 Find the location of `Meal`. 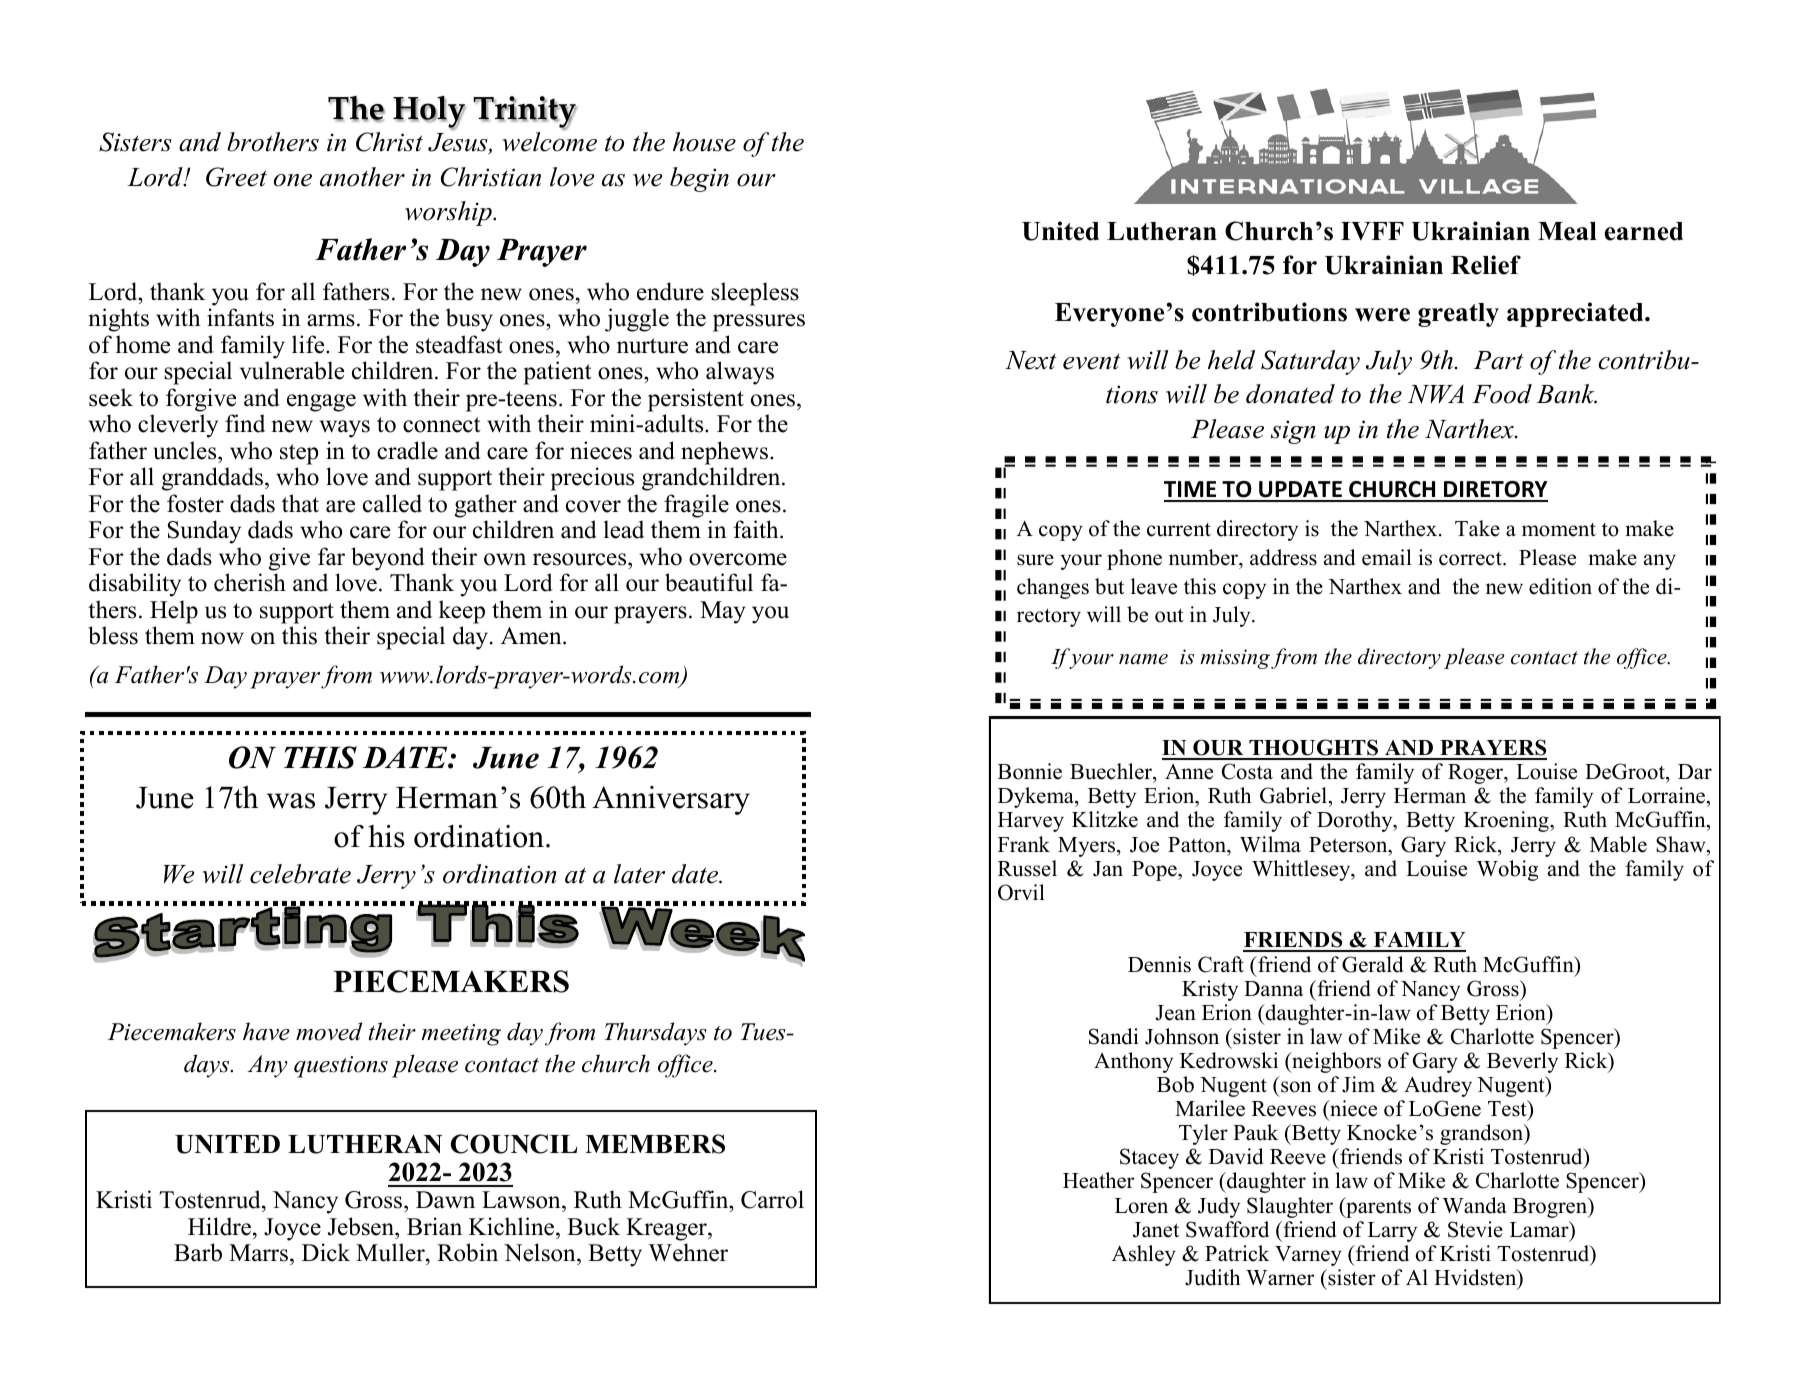

Meal is located at coordinates (1567, 231).
